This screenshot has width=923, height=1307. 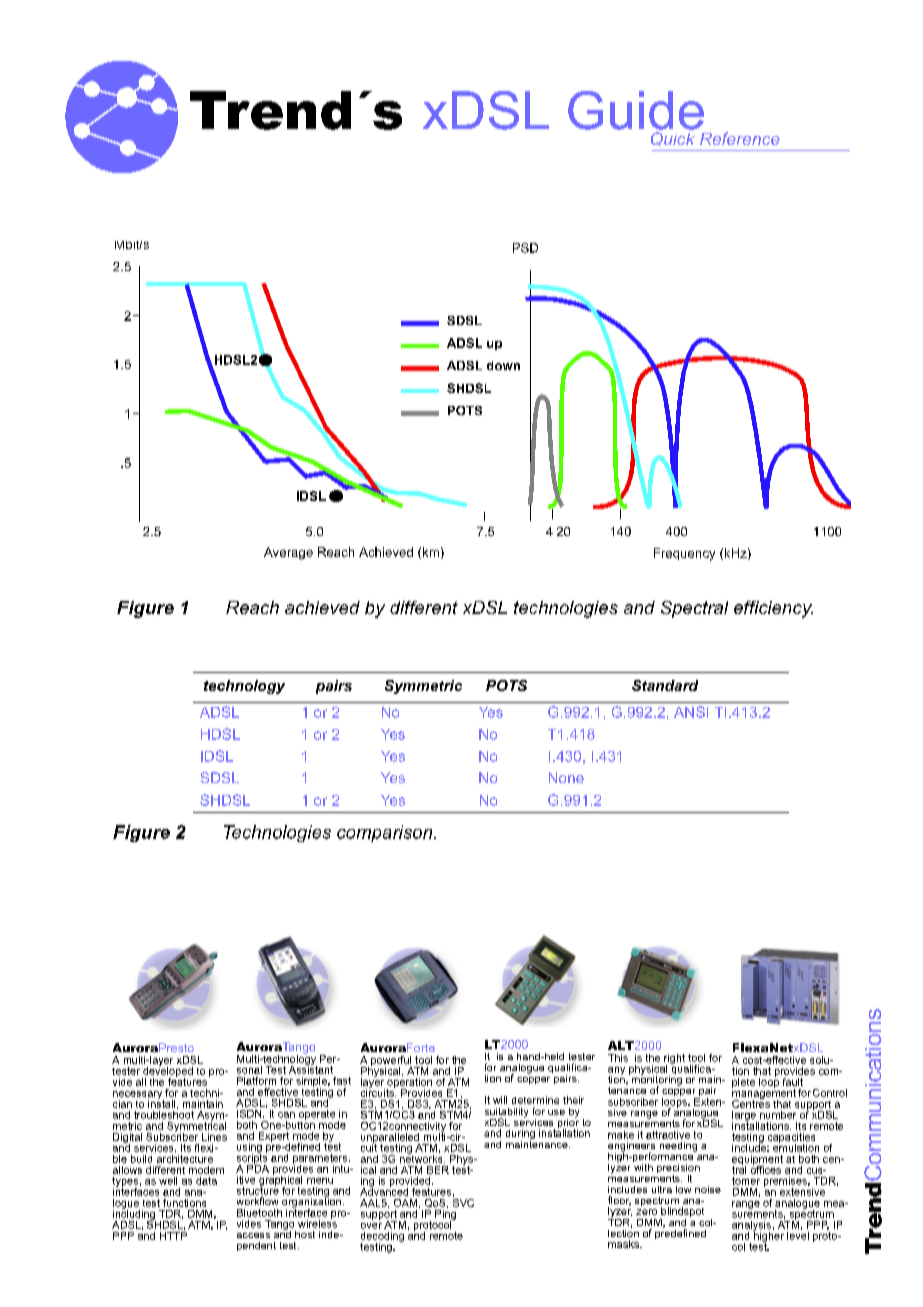 I want to click on data, so click(x=206, y=1181).
